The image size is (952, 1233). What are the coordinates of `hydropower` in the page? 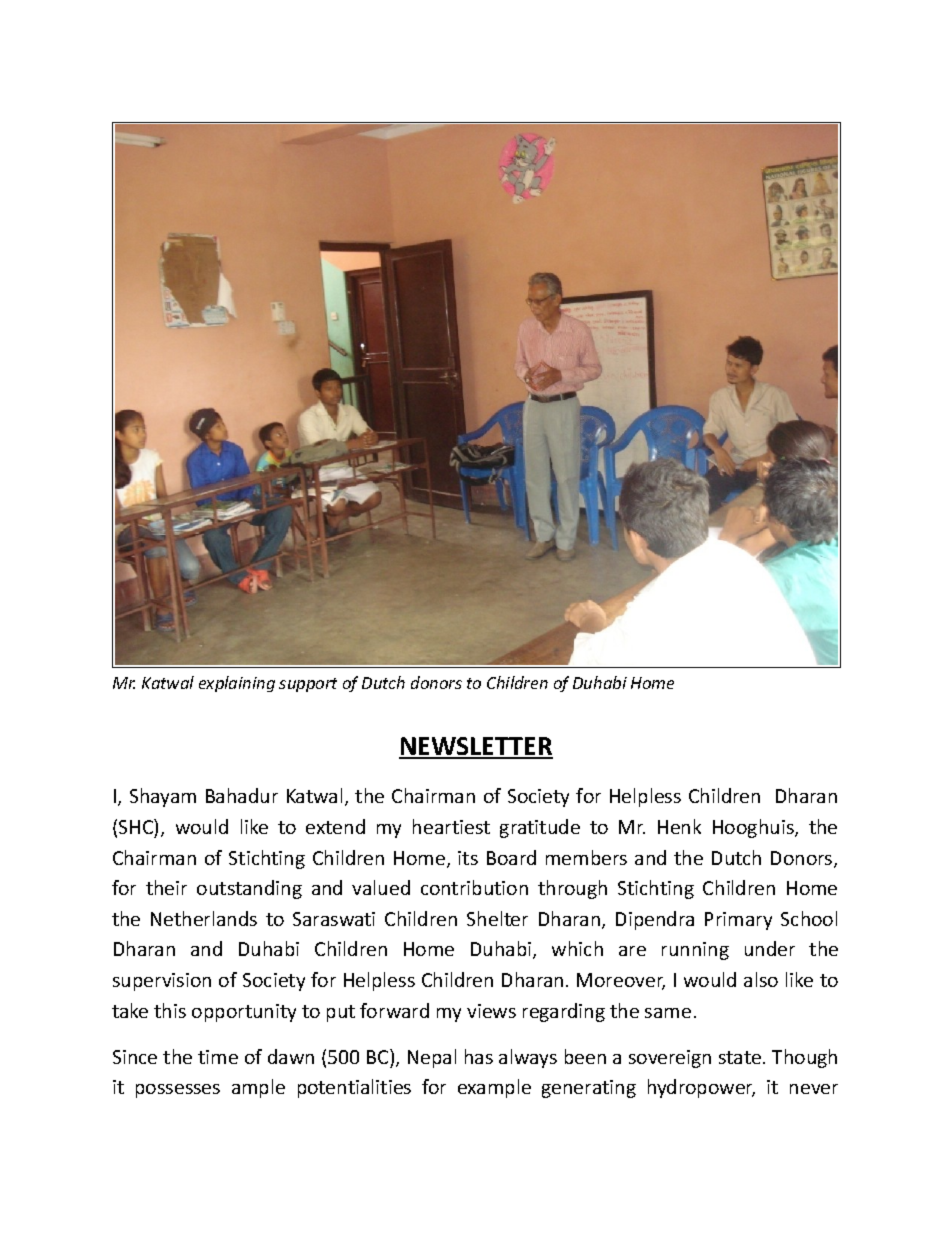 It's located at (701, 1088).
